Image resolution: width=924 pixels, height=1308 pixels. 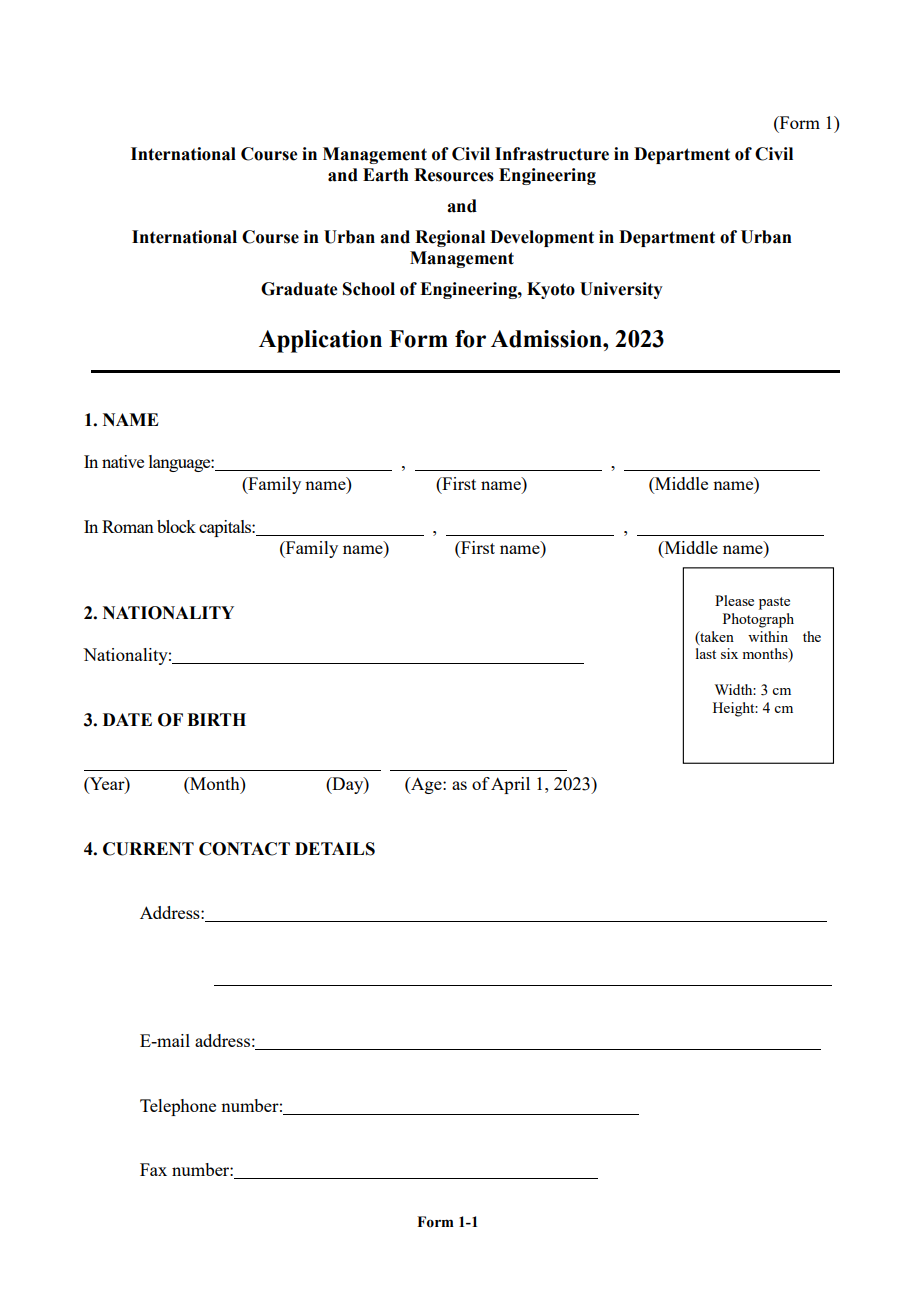 What do you see at coordinates (621, 290) in the screenshot?
I see `University` at bounding box center [621, 290].
